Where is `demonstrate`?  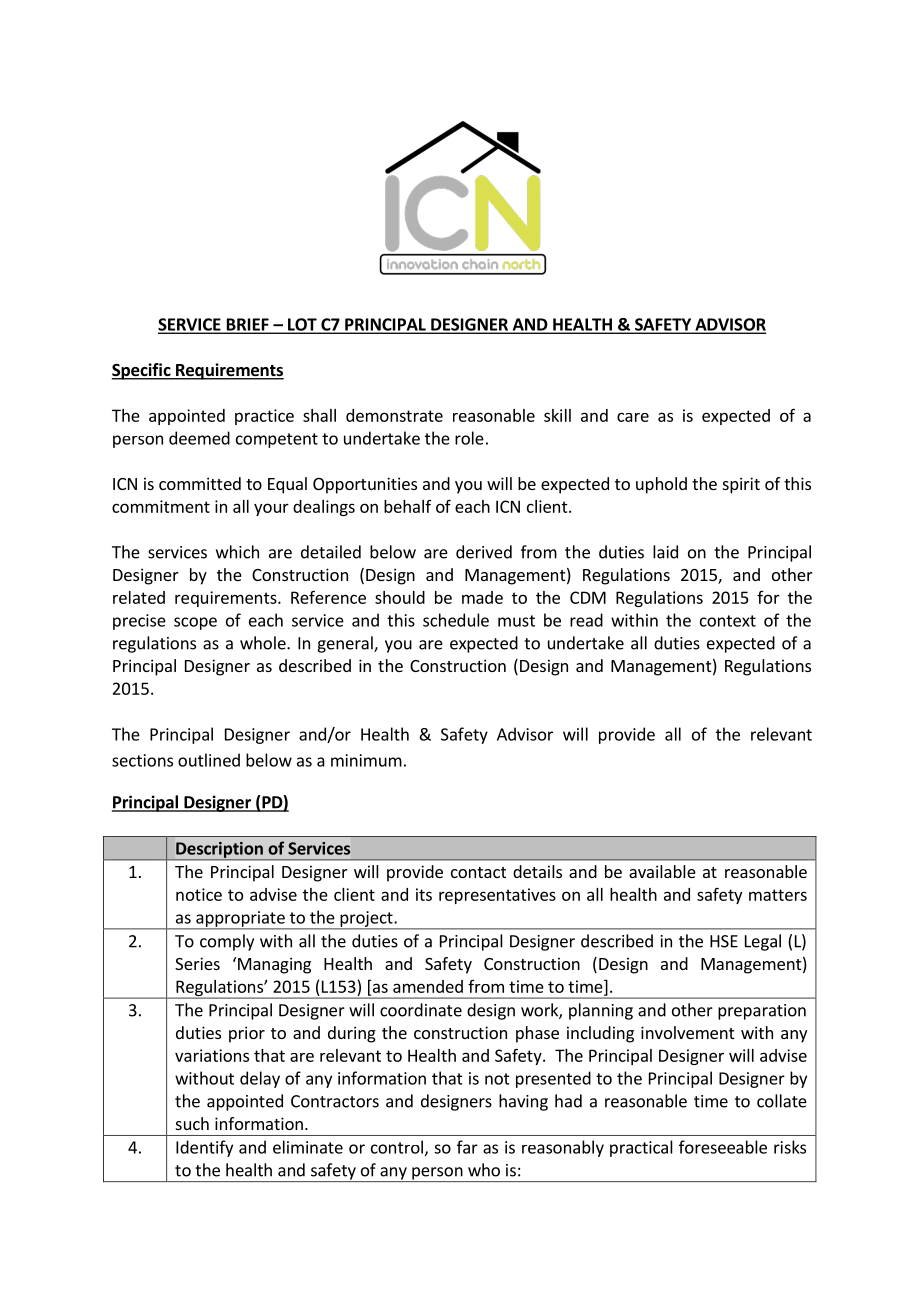 demonstrate is located at coordinates (394, 415).
